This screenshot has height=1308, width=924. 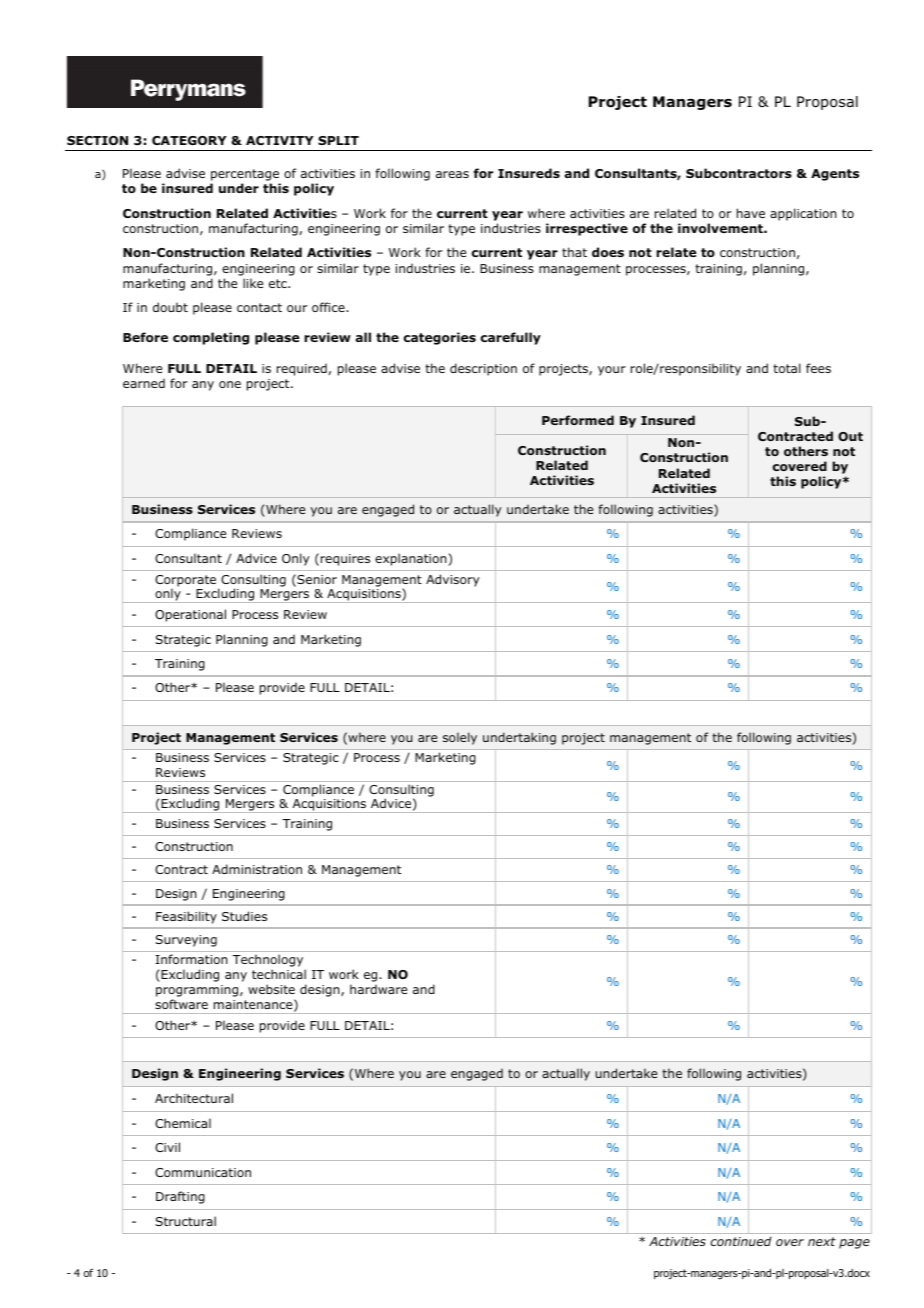 I want to click on total, so click(x=787, y=368).
